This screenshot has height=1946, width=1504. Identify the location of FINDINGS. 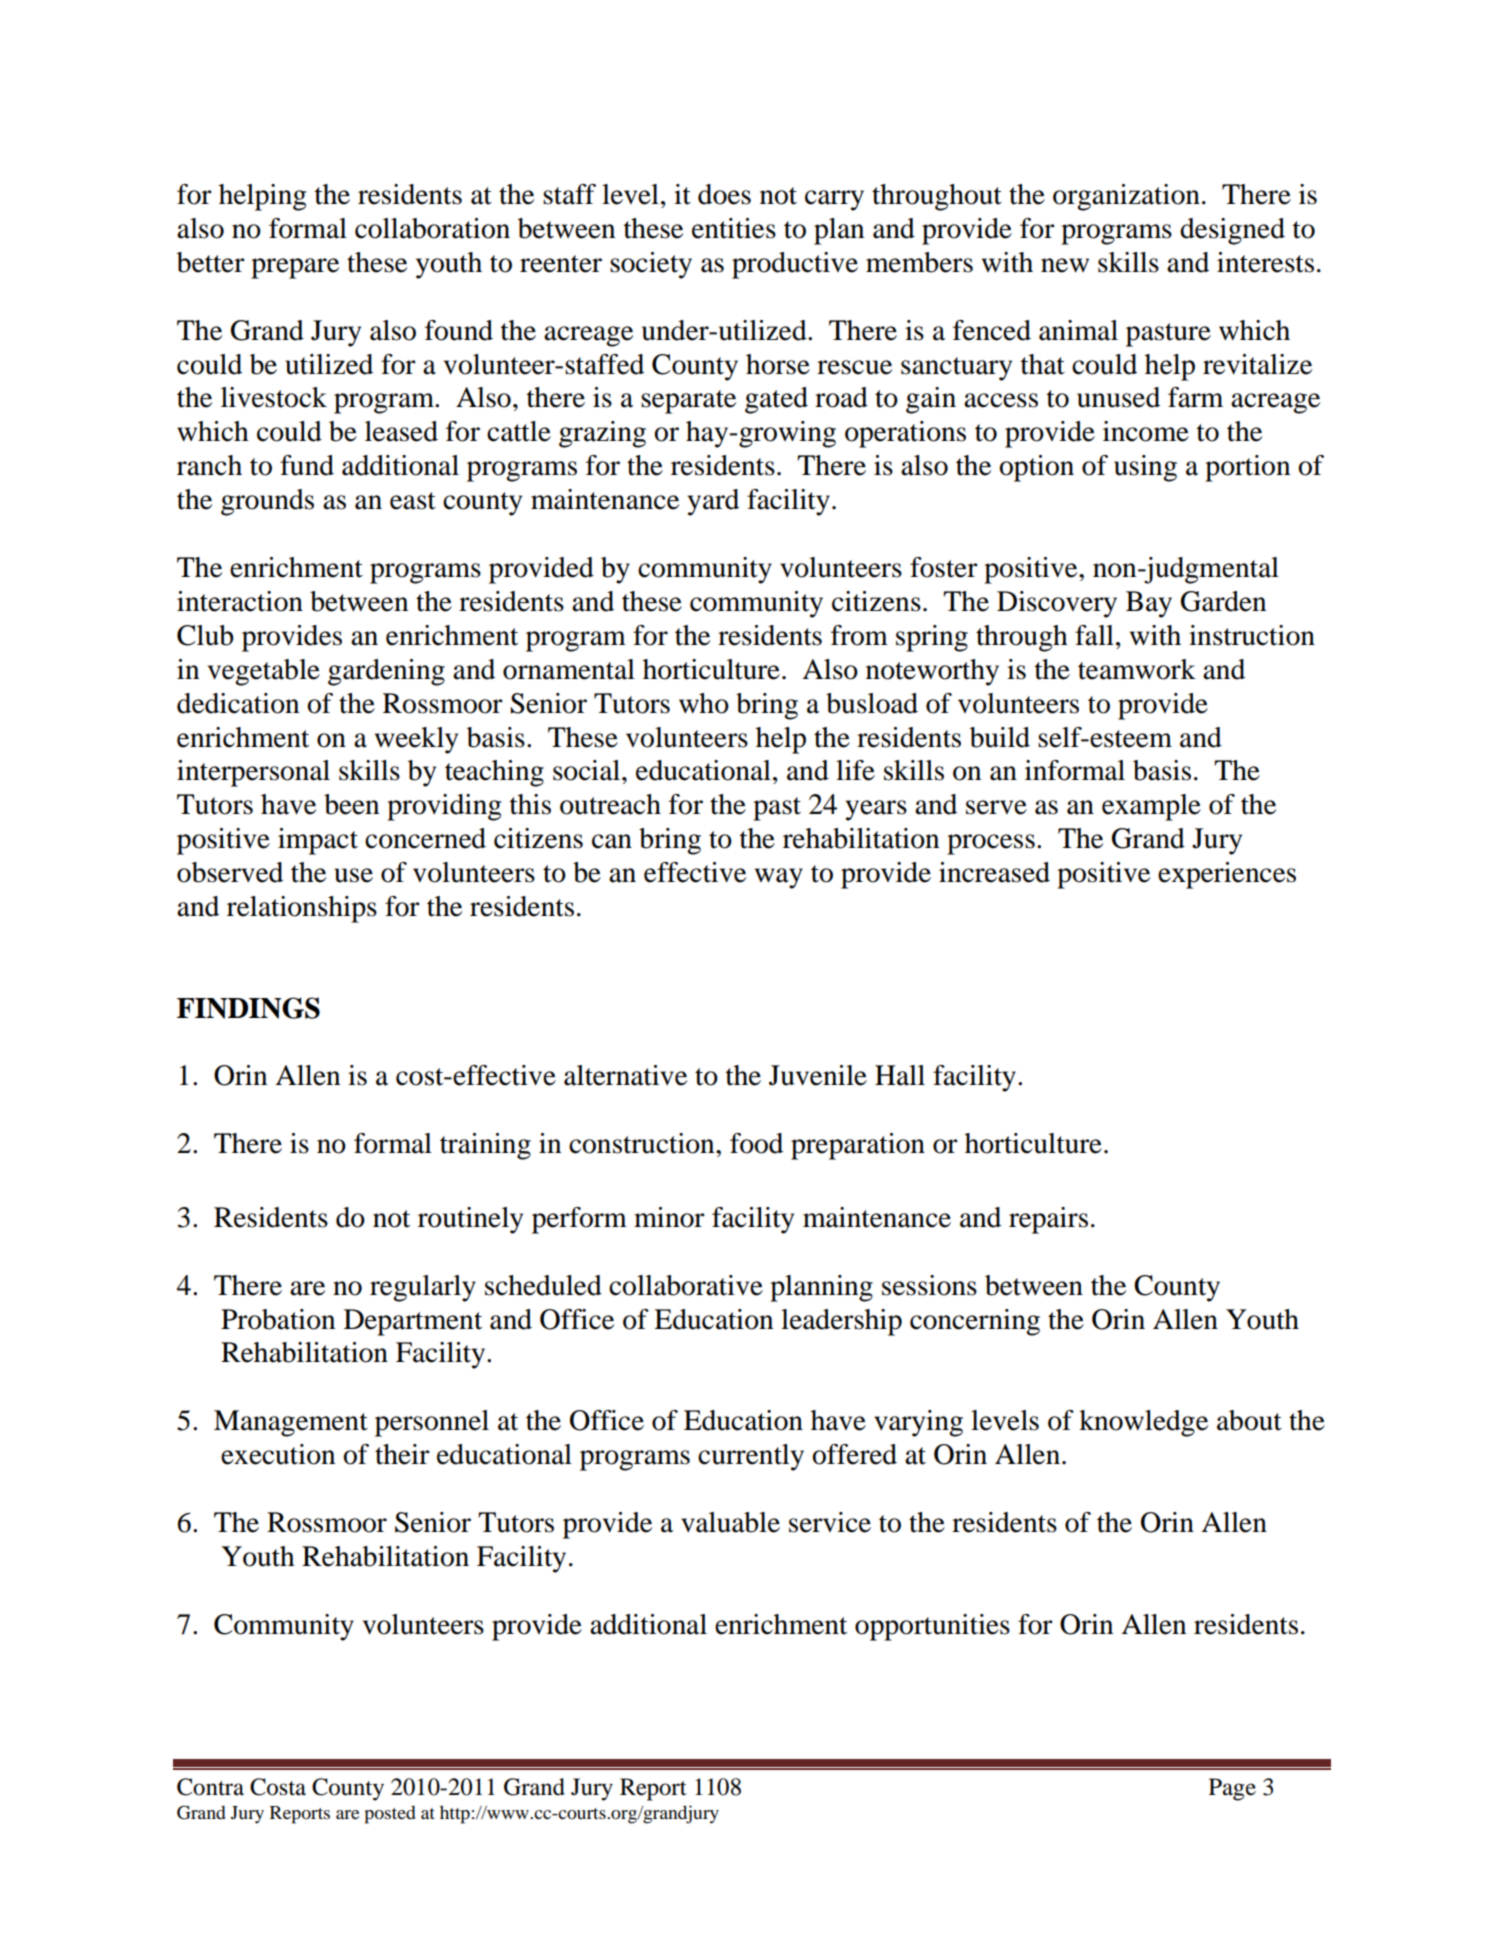
(248, 1008).
